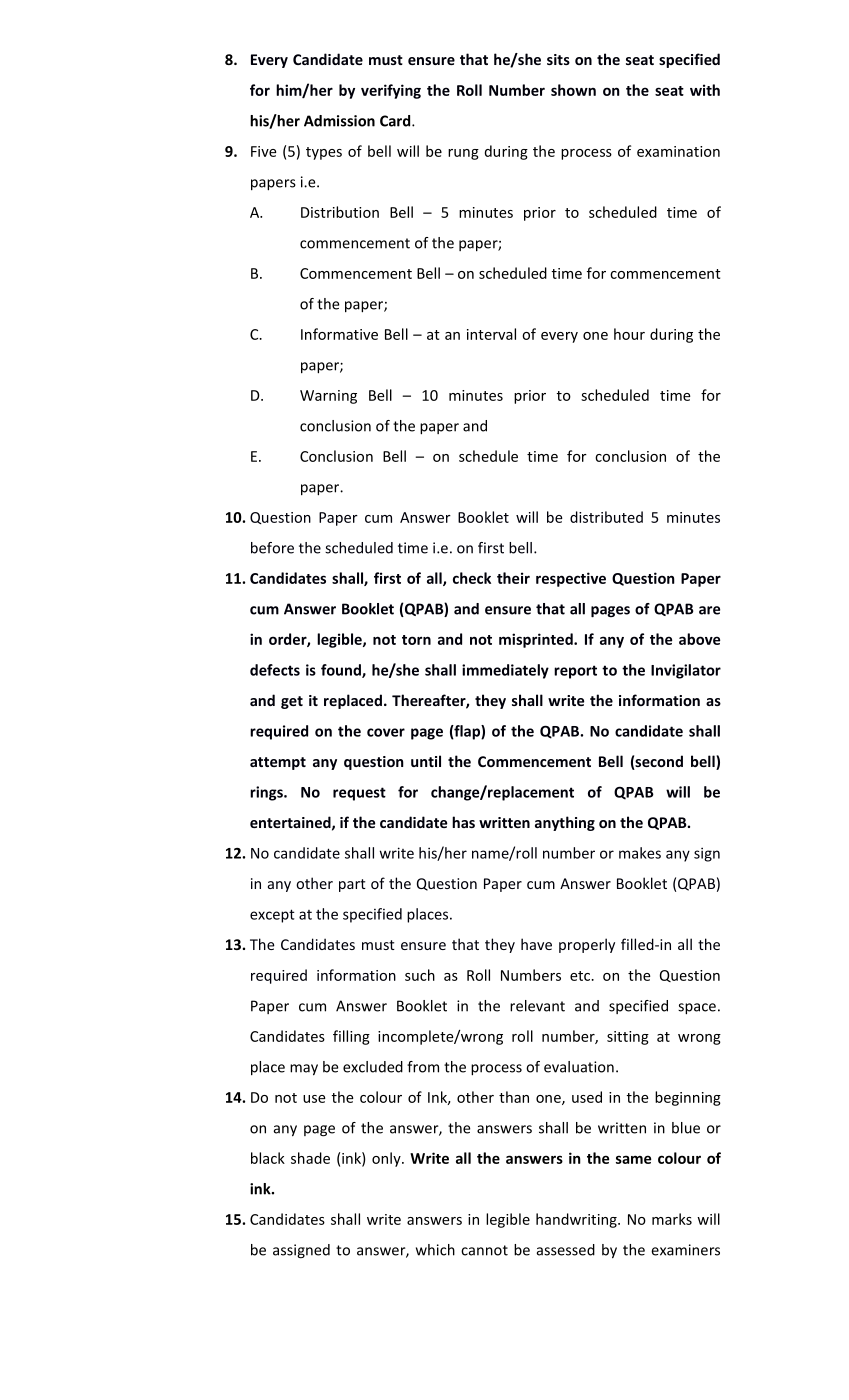 This screenshot has height=1400, width=849. Describe the element at coordinates (699, 639) in the screenshot. I see `above` at that location.
